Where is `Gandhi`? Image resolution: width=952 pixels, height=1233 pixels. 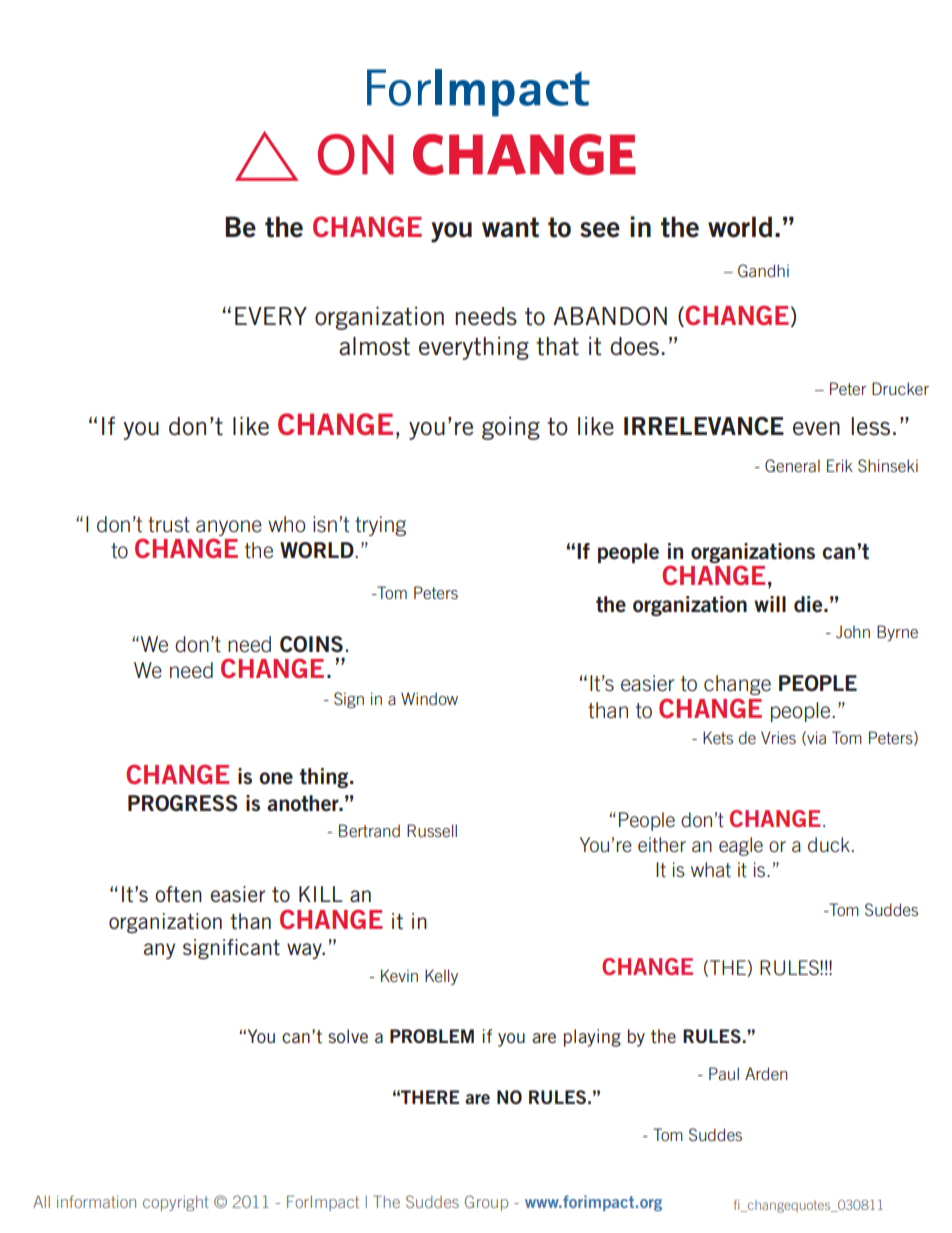
Gandhi is located at coordinates (763, 270).
